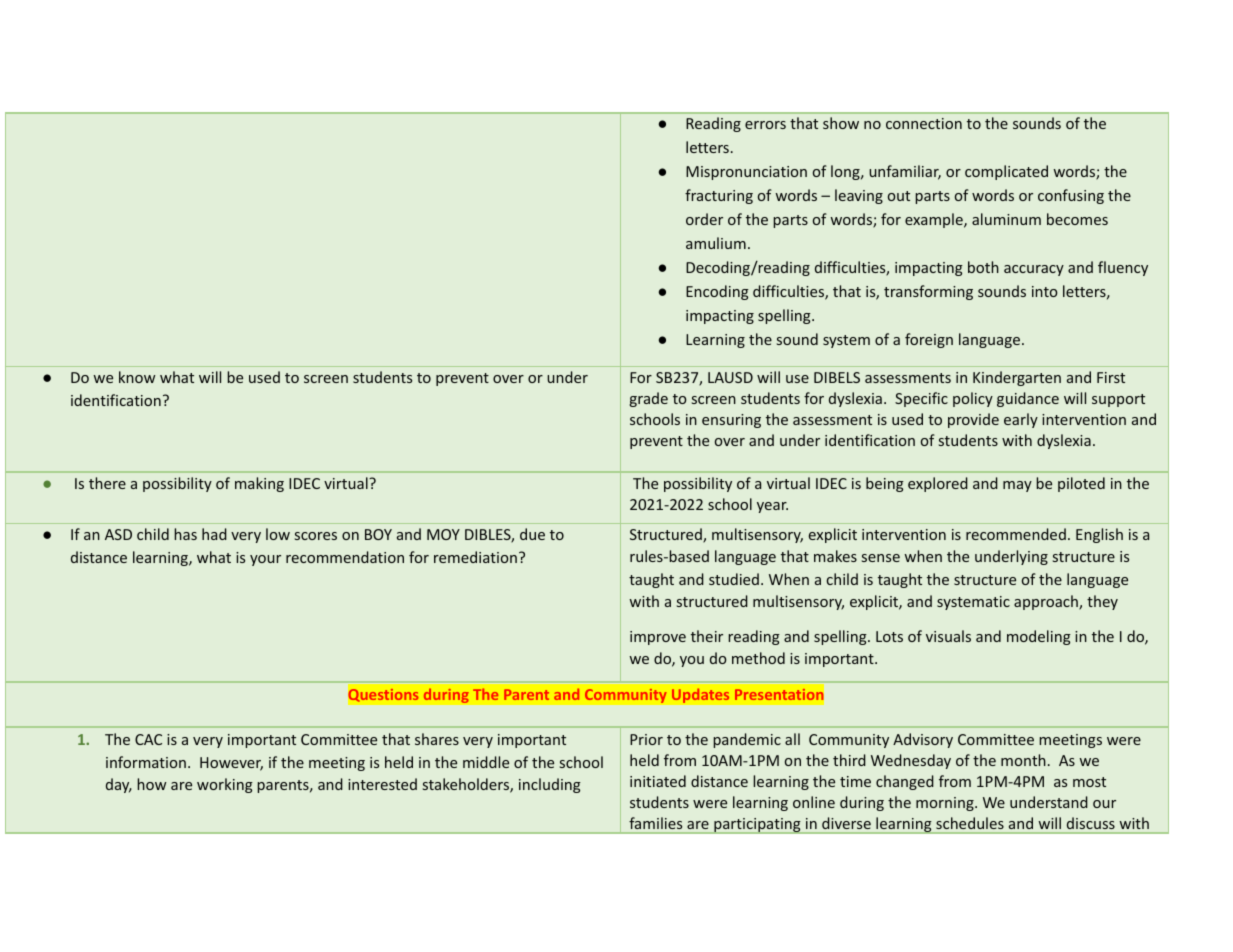 Image resolution: width=1233 pixels, height=952 pixels. Describe the element at coordinates (225, 785) in the image. I see `working` at that location.
